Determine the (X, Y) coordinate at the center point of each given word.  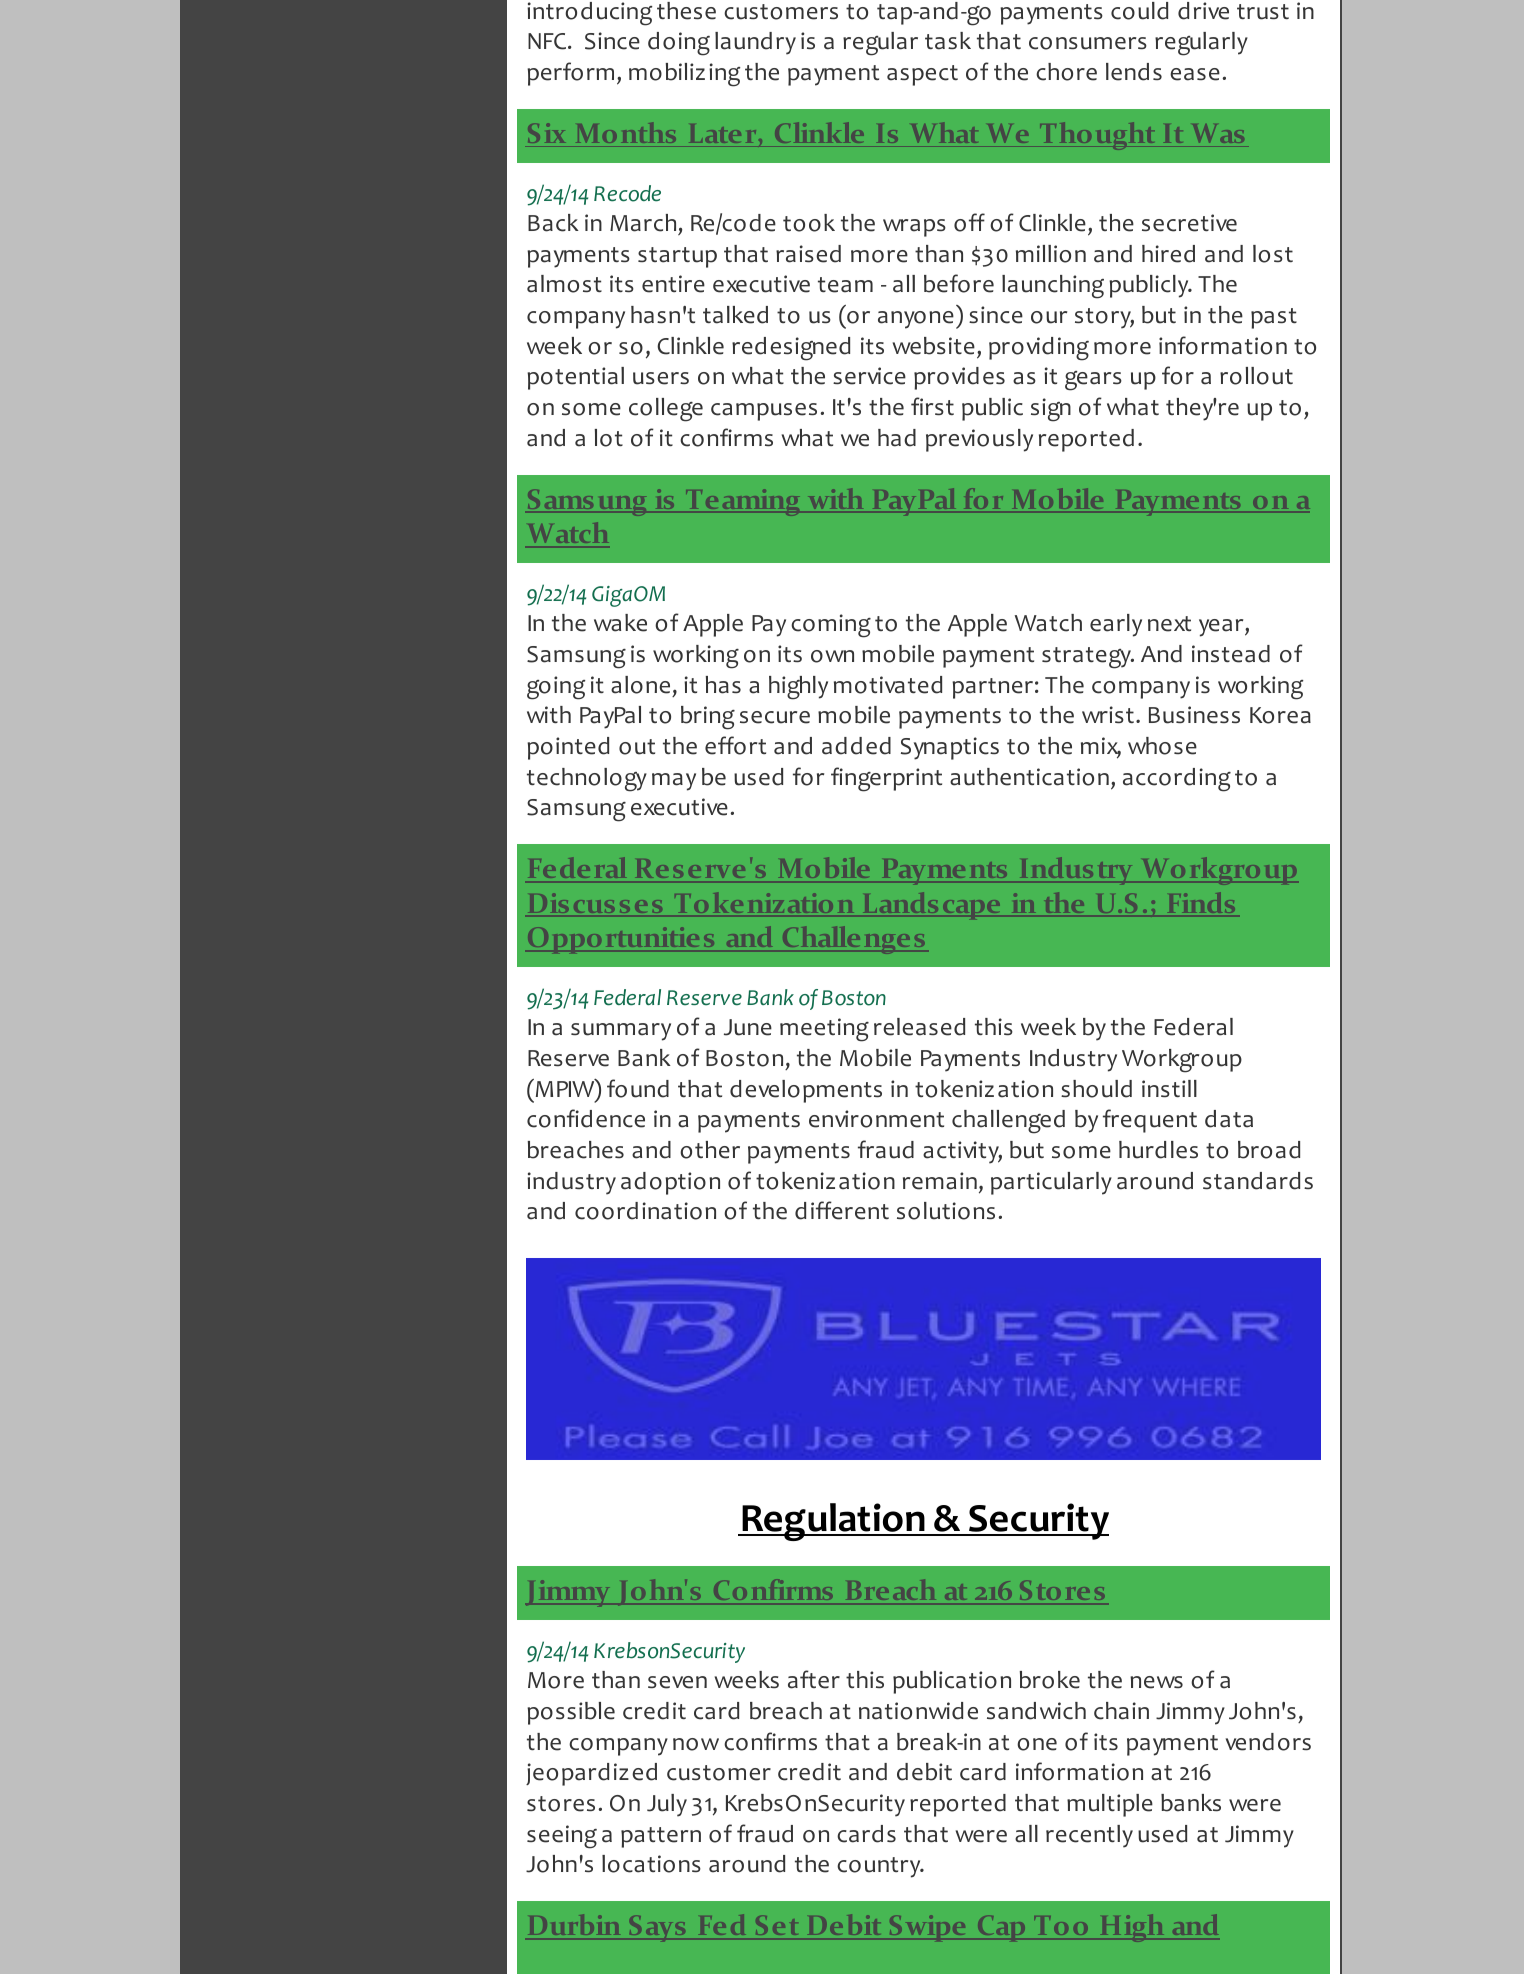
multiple (1110, 1805)
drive (1203, 11)
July (667, 1805)
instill (1169, 1088)
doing (679, 44)
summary (621, 1032)
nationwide (918, 1711)
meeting (824, 1030)
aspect (922, 75)
